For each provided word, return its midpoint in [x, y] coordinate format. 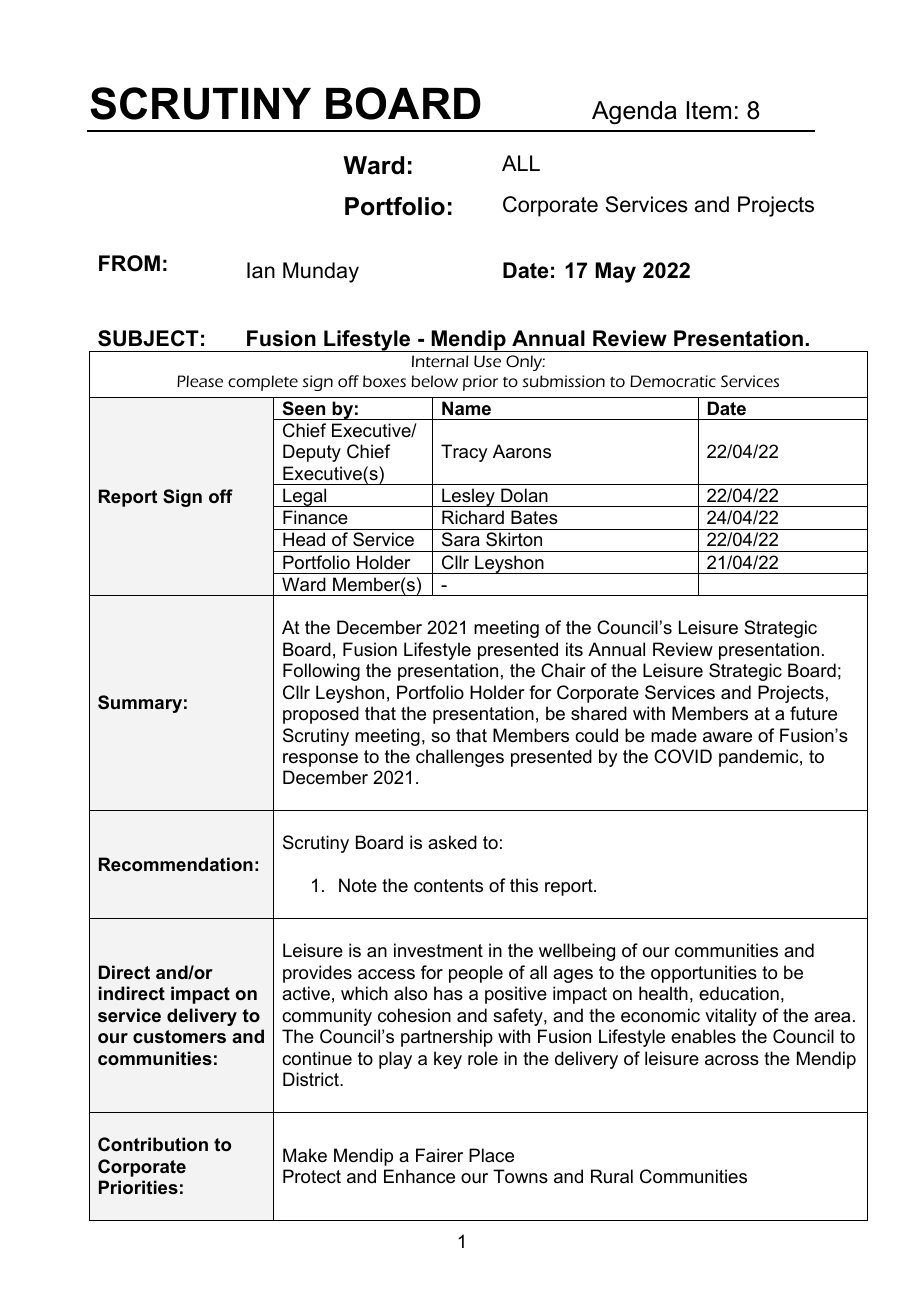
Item [709, 110]
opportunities [704, 974]
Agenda [634, 113]
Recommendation [176, 864]
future [813, 713]
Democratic [673, 381]
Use [487, 361]
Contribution [153, 1144]
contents [448, 886]
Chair [563, 670]
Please [200, 381]
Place [491, 1155]
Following [321, 672]
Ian [261, 270]
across [732, 1060]
